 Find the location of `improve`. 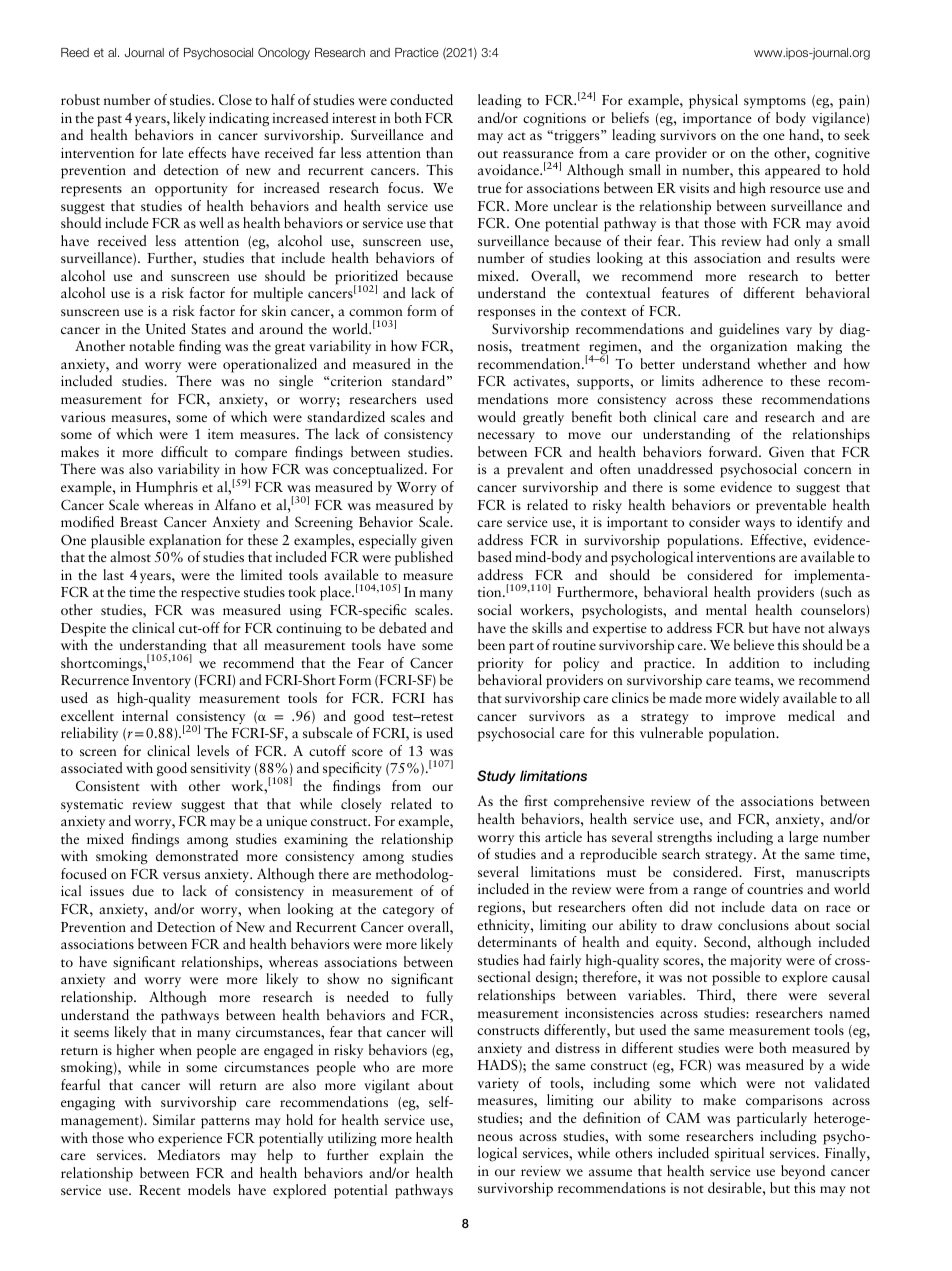

improve is located at coordinates (751, 718).
